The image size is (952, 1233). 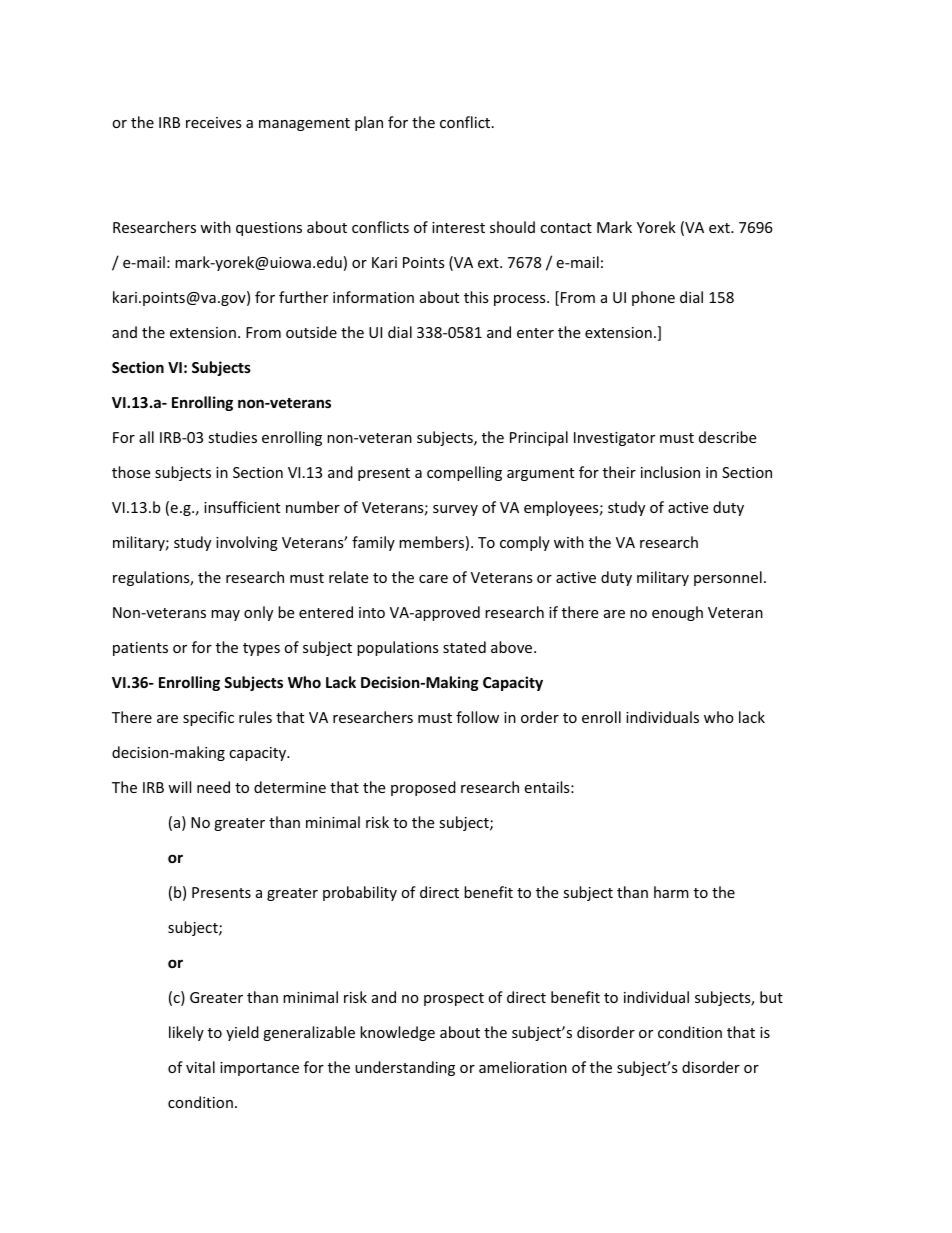 I want to click on need, so click(x=213, y=787).
